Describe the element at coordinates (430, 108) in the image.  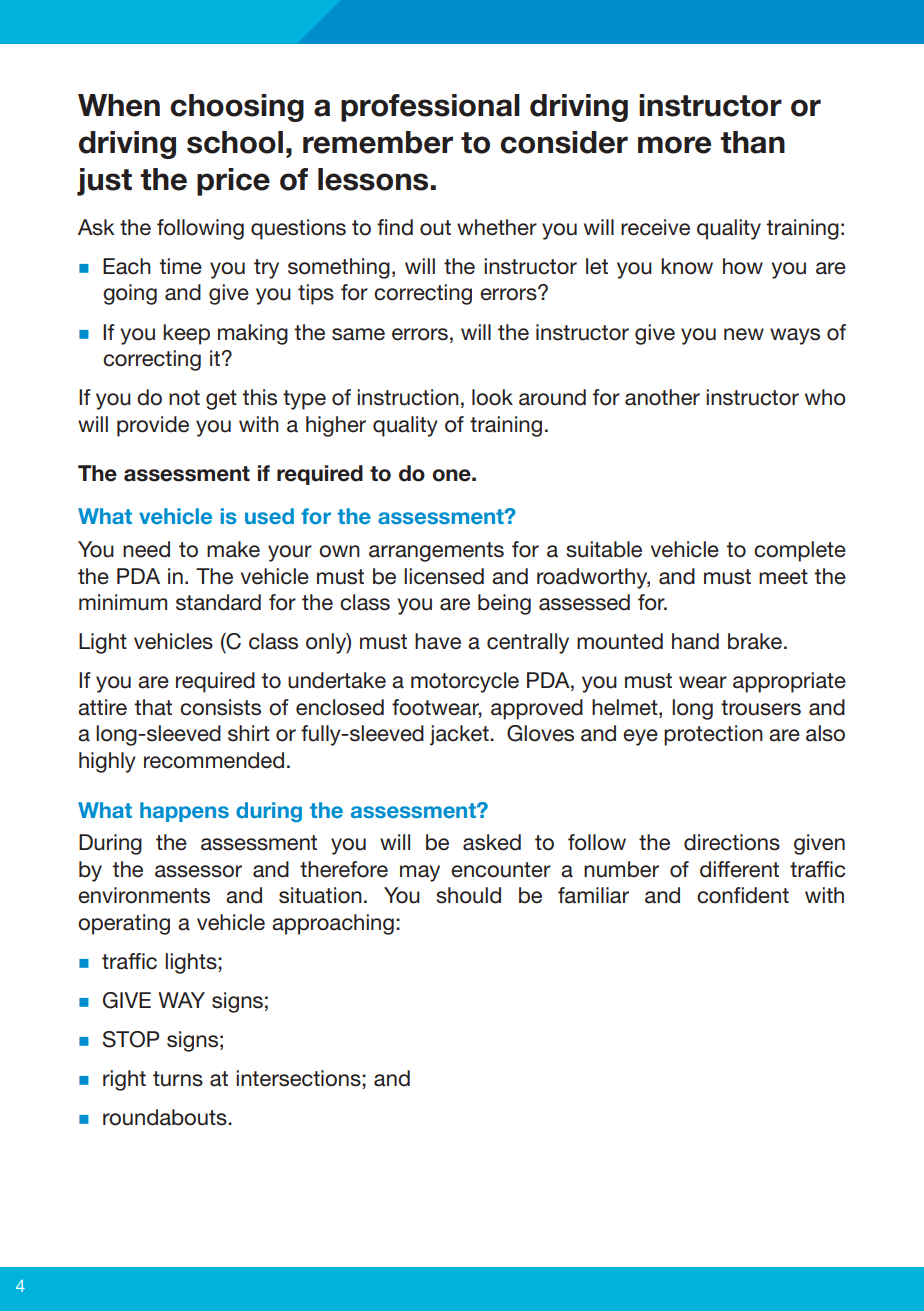
I see `professional` at that location.
